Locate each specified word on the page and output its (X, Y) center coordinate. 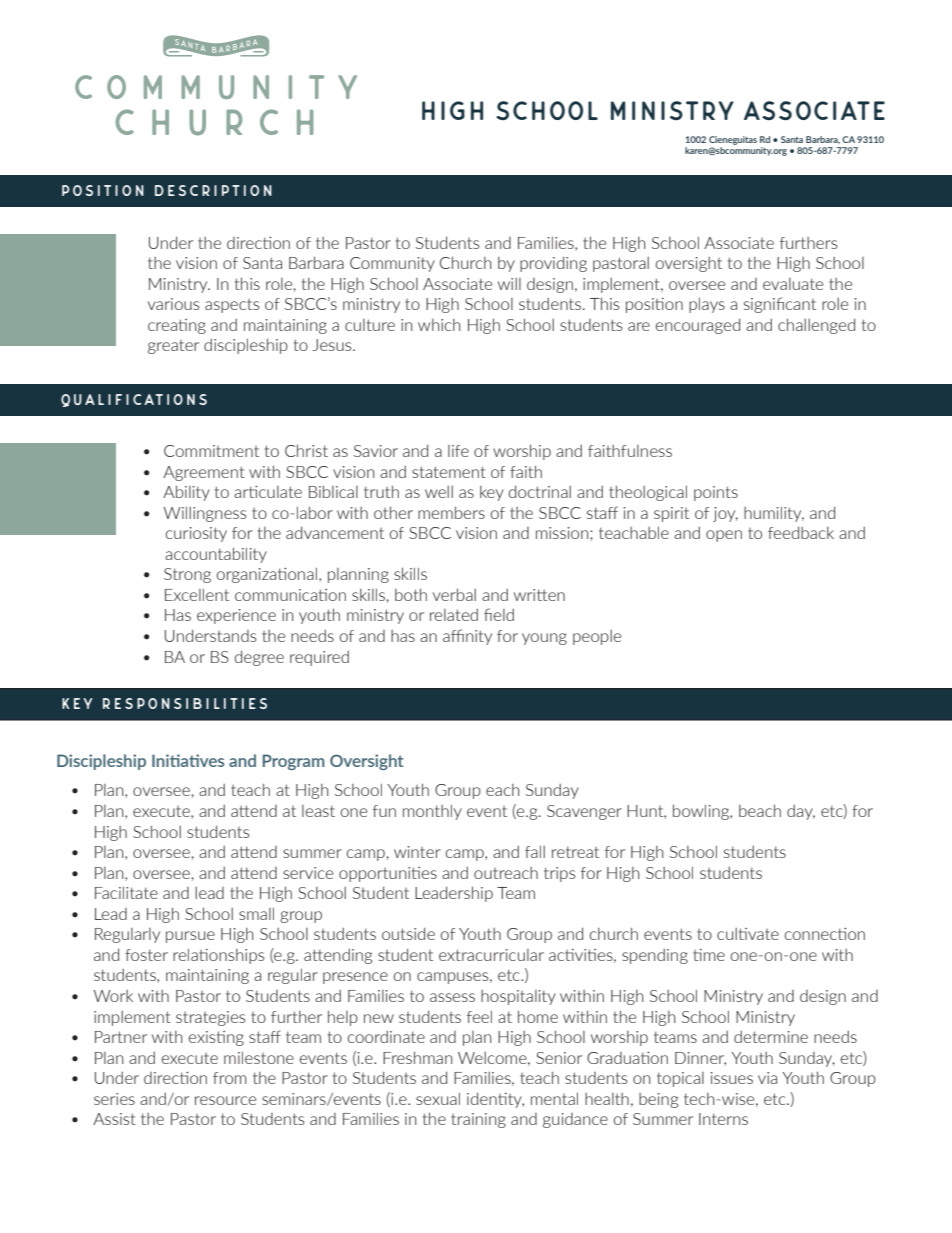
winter (417, 852)
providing (553, 264)
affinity (467, 637)
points (716, 493)
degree (259, 658)
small (256, 913)
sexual (438, 1098)
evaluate (793, 284)
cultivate (748, 934)
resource (225, 1100)
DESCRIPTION (213, 190)
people (597, 637)
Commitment (211, 451)
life (458, 451)
